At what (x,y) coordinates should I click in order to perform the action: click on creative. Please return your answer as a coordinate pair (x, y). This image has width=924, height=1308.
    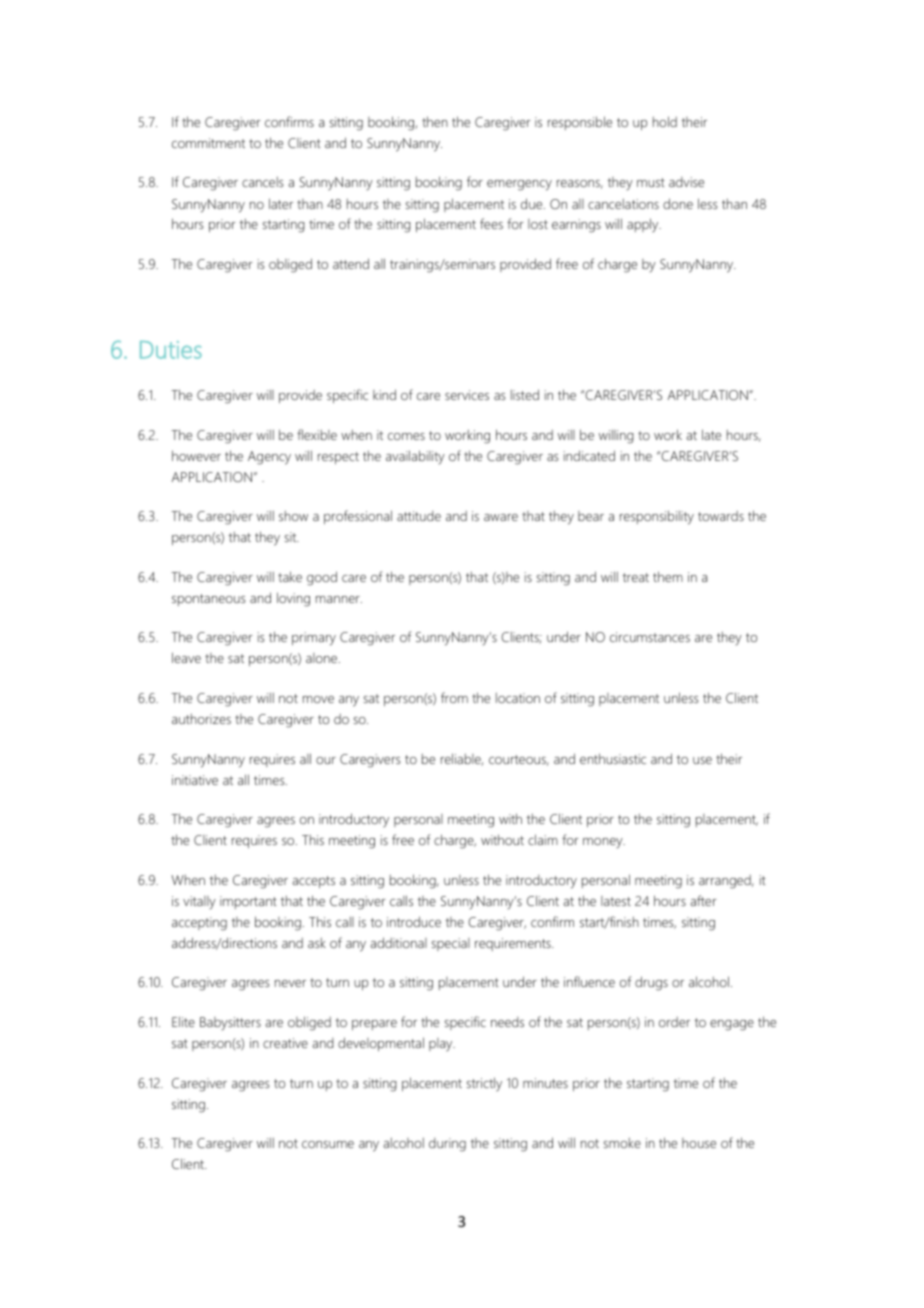
    Looking at the image, I should click on (285, 1043).
